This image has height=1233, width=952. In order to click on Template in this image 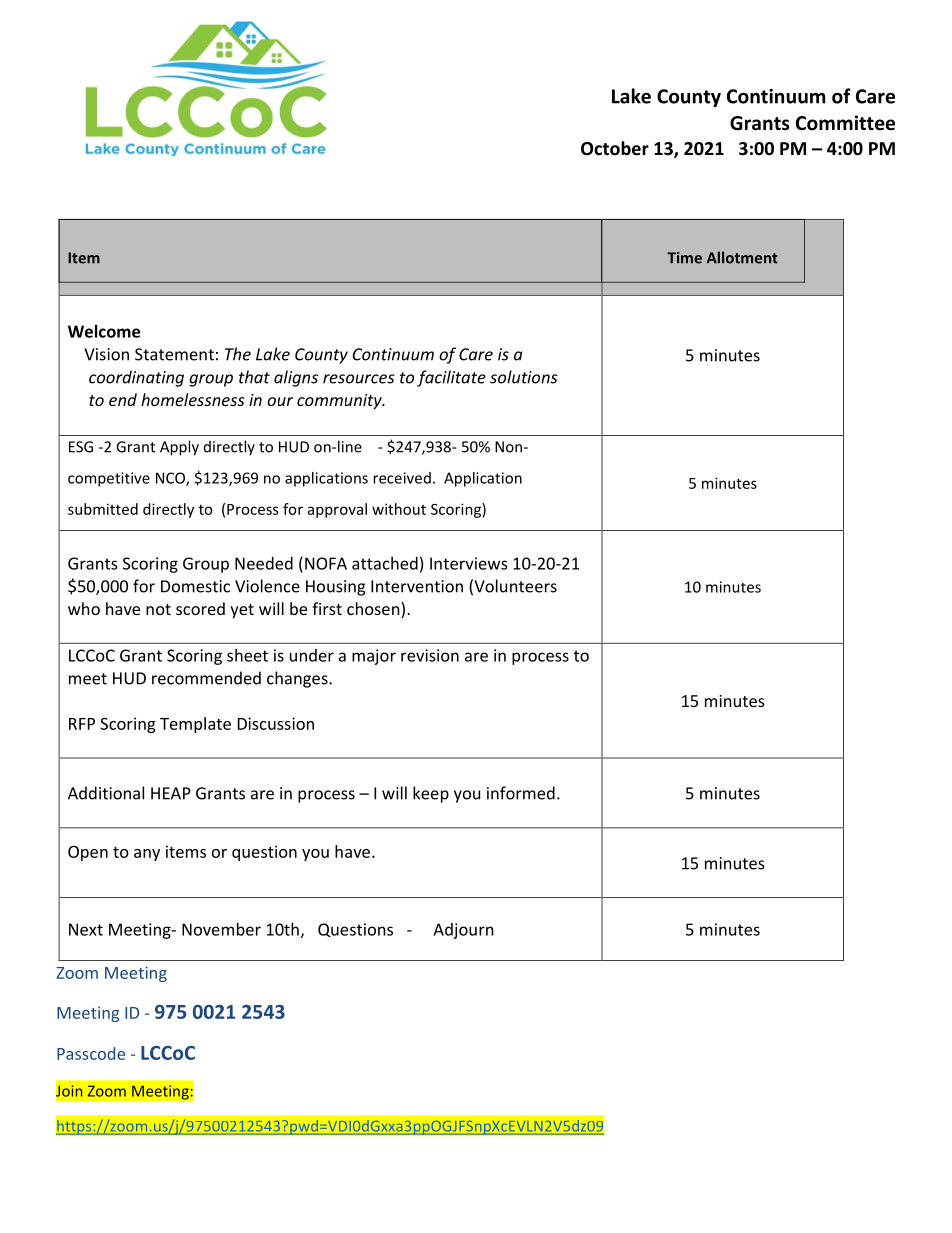, I will do `click(195, 725)`.
